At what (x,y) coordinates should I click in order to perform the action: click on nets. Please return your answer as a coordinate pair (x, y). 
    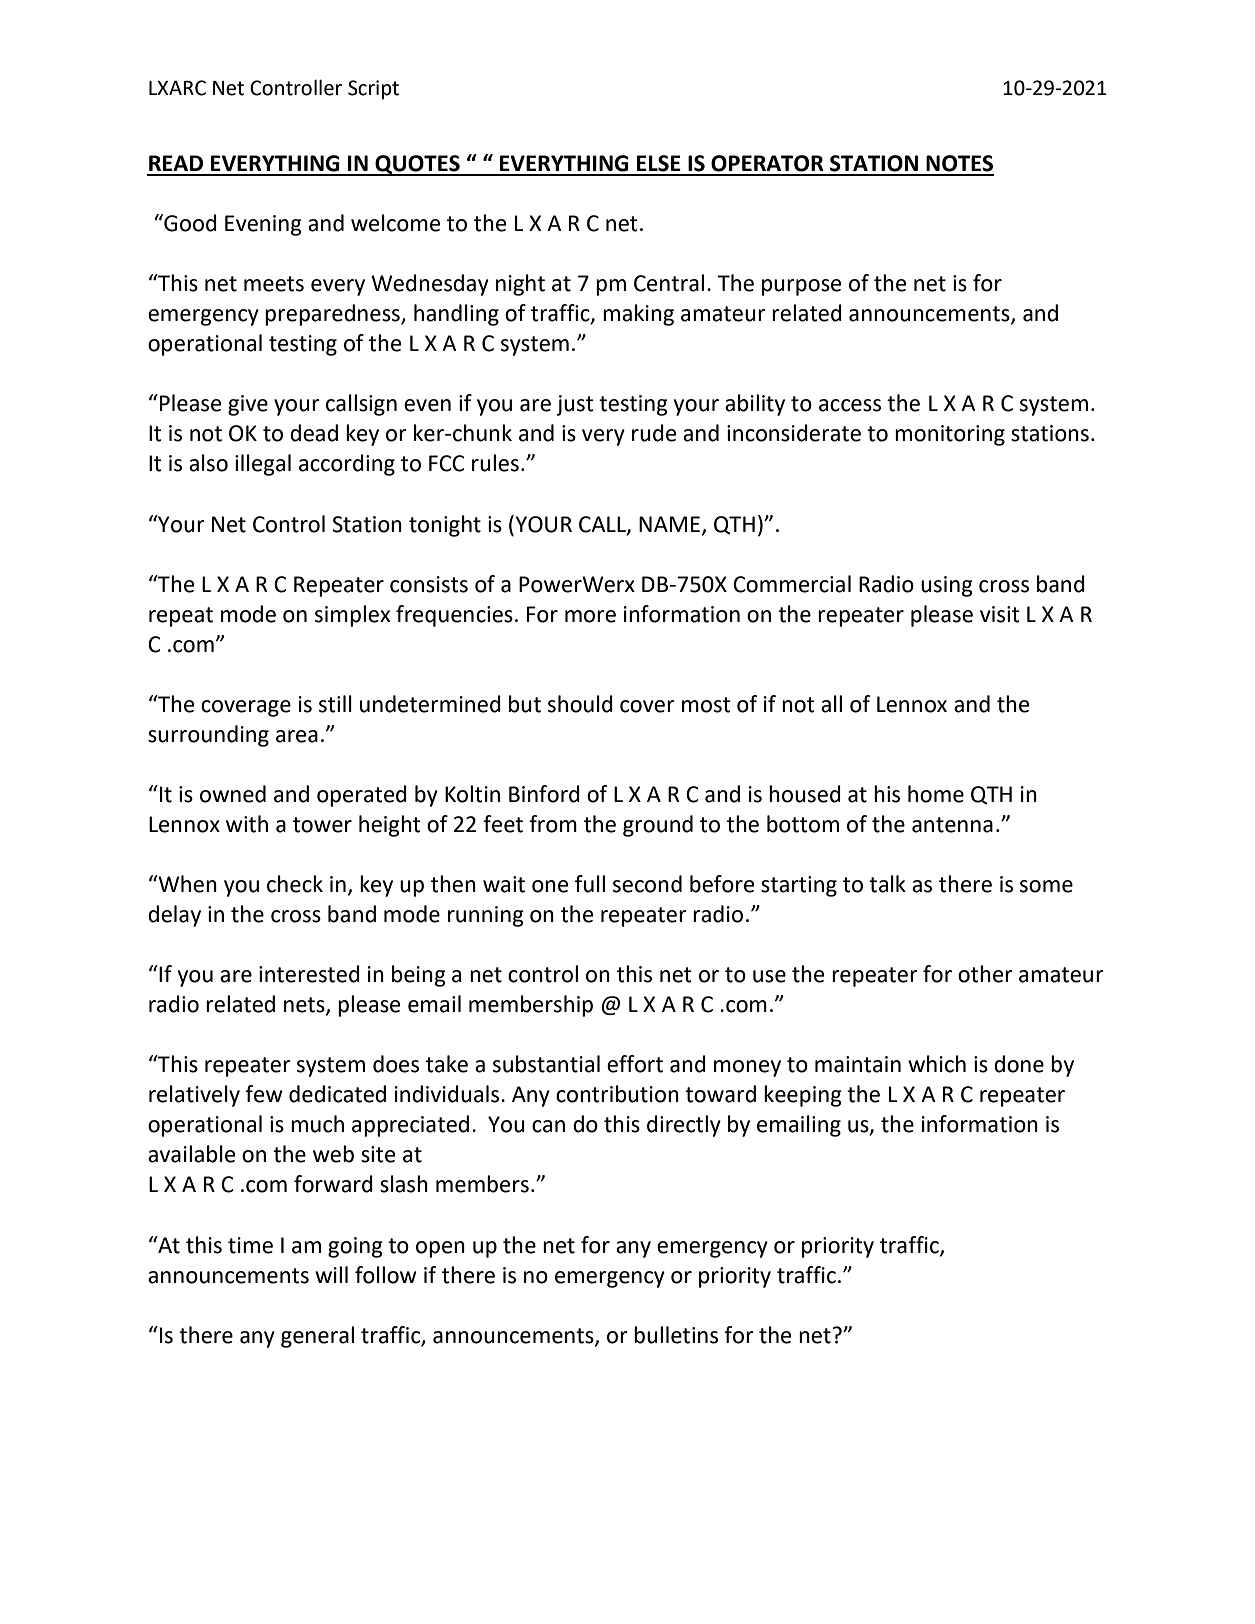
    Looking at the image, I should click on (305, 1006).
